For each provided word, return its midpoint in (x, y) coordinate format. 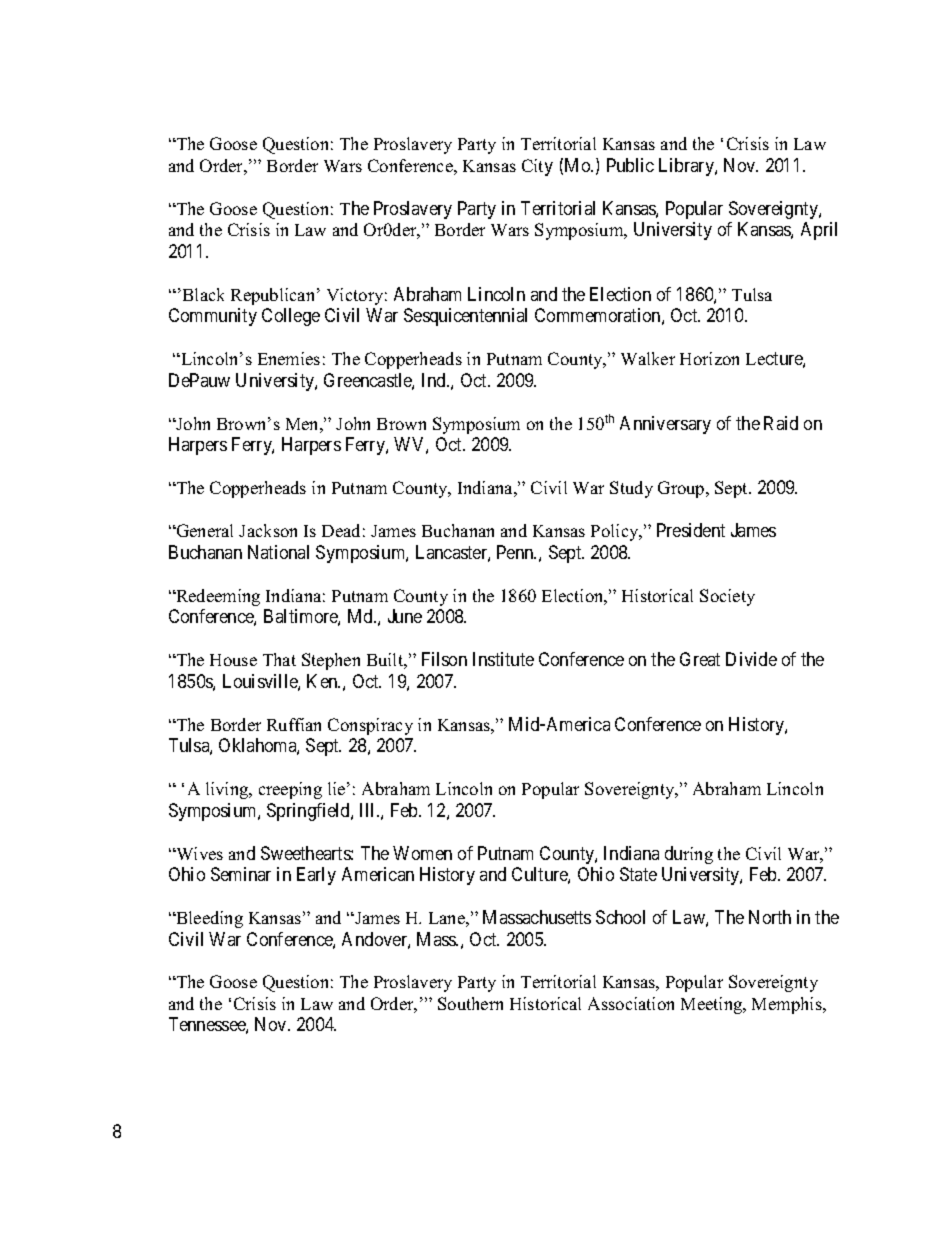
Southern (470, 1003)
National (278, 552)
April (819, 231)
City (537, 167)
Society (727, 597)
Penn (516, 552)
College (291, 317)
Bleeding (208, 919)
